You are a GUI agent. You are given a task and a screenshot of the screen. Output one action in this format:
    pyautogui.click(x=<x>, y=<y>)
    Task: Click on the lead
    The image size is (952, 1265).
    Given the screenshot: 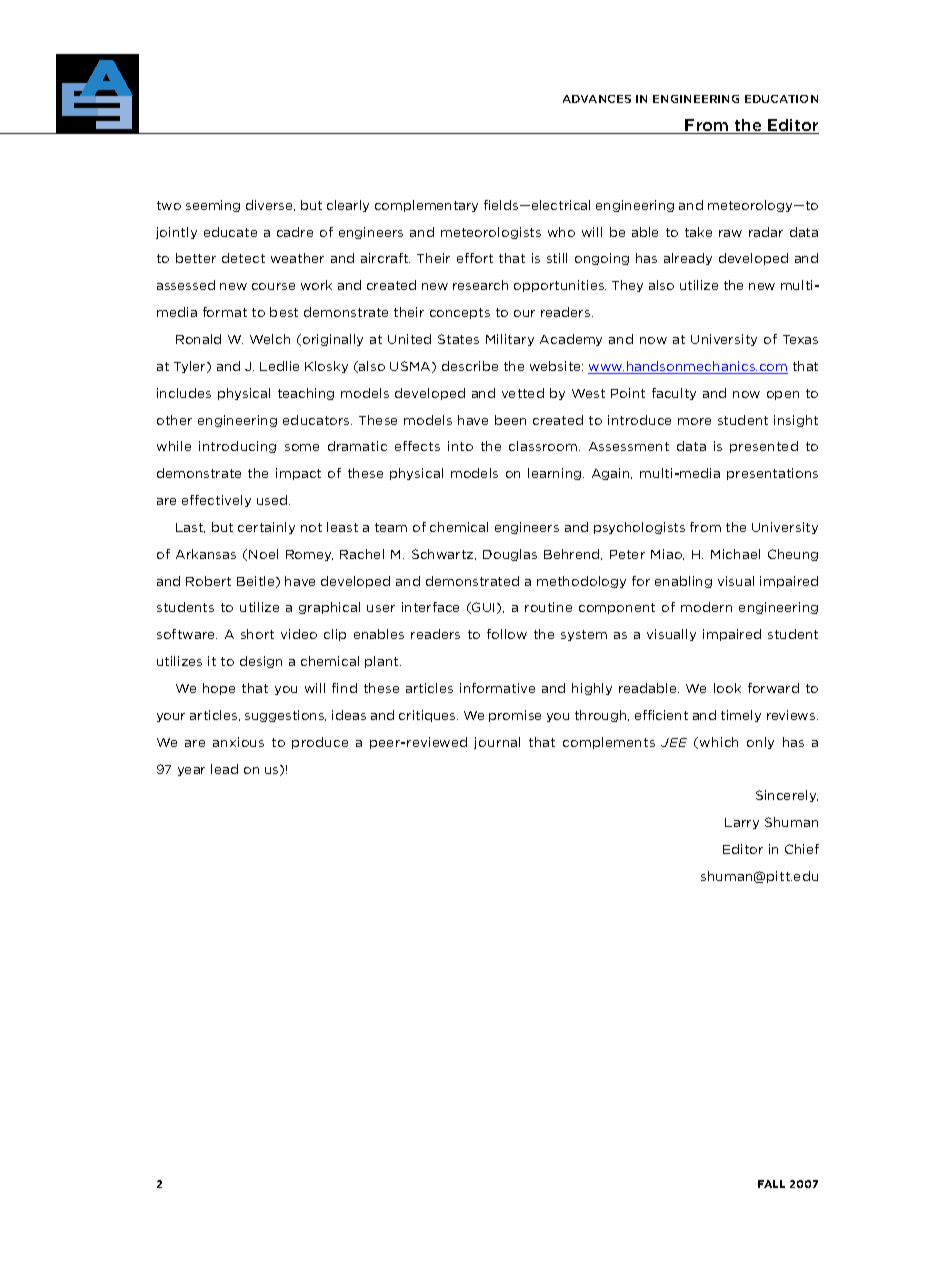 What is the action you would take?
    pyautogui.click(x=224, y=769)
